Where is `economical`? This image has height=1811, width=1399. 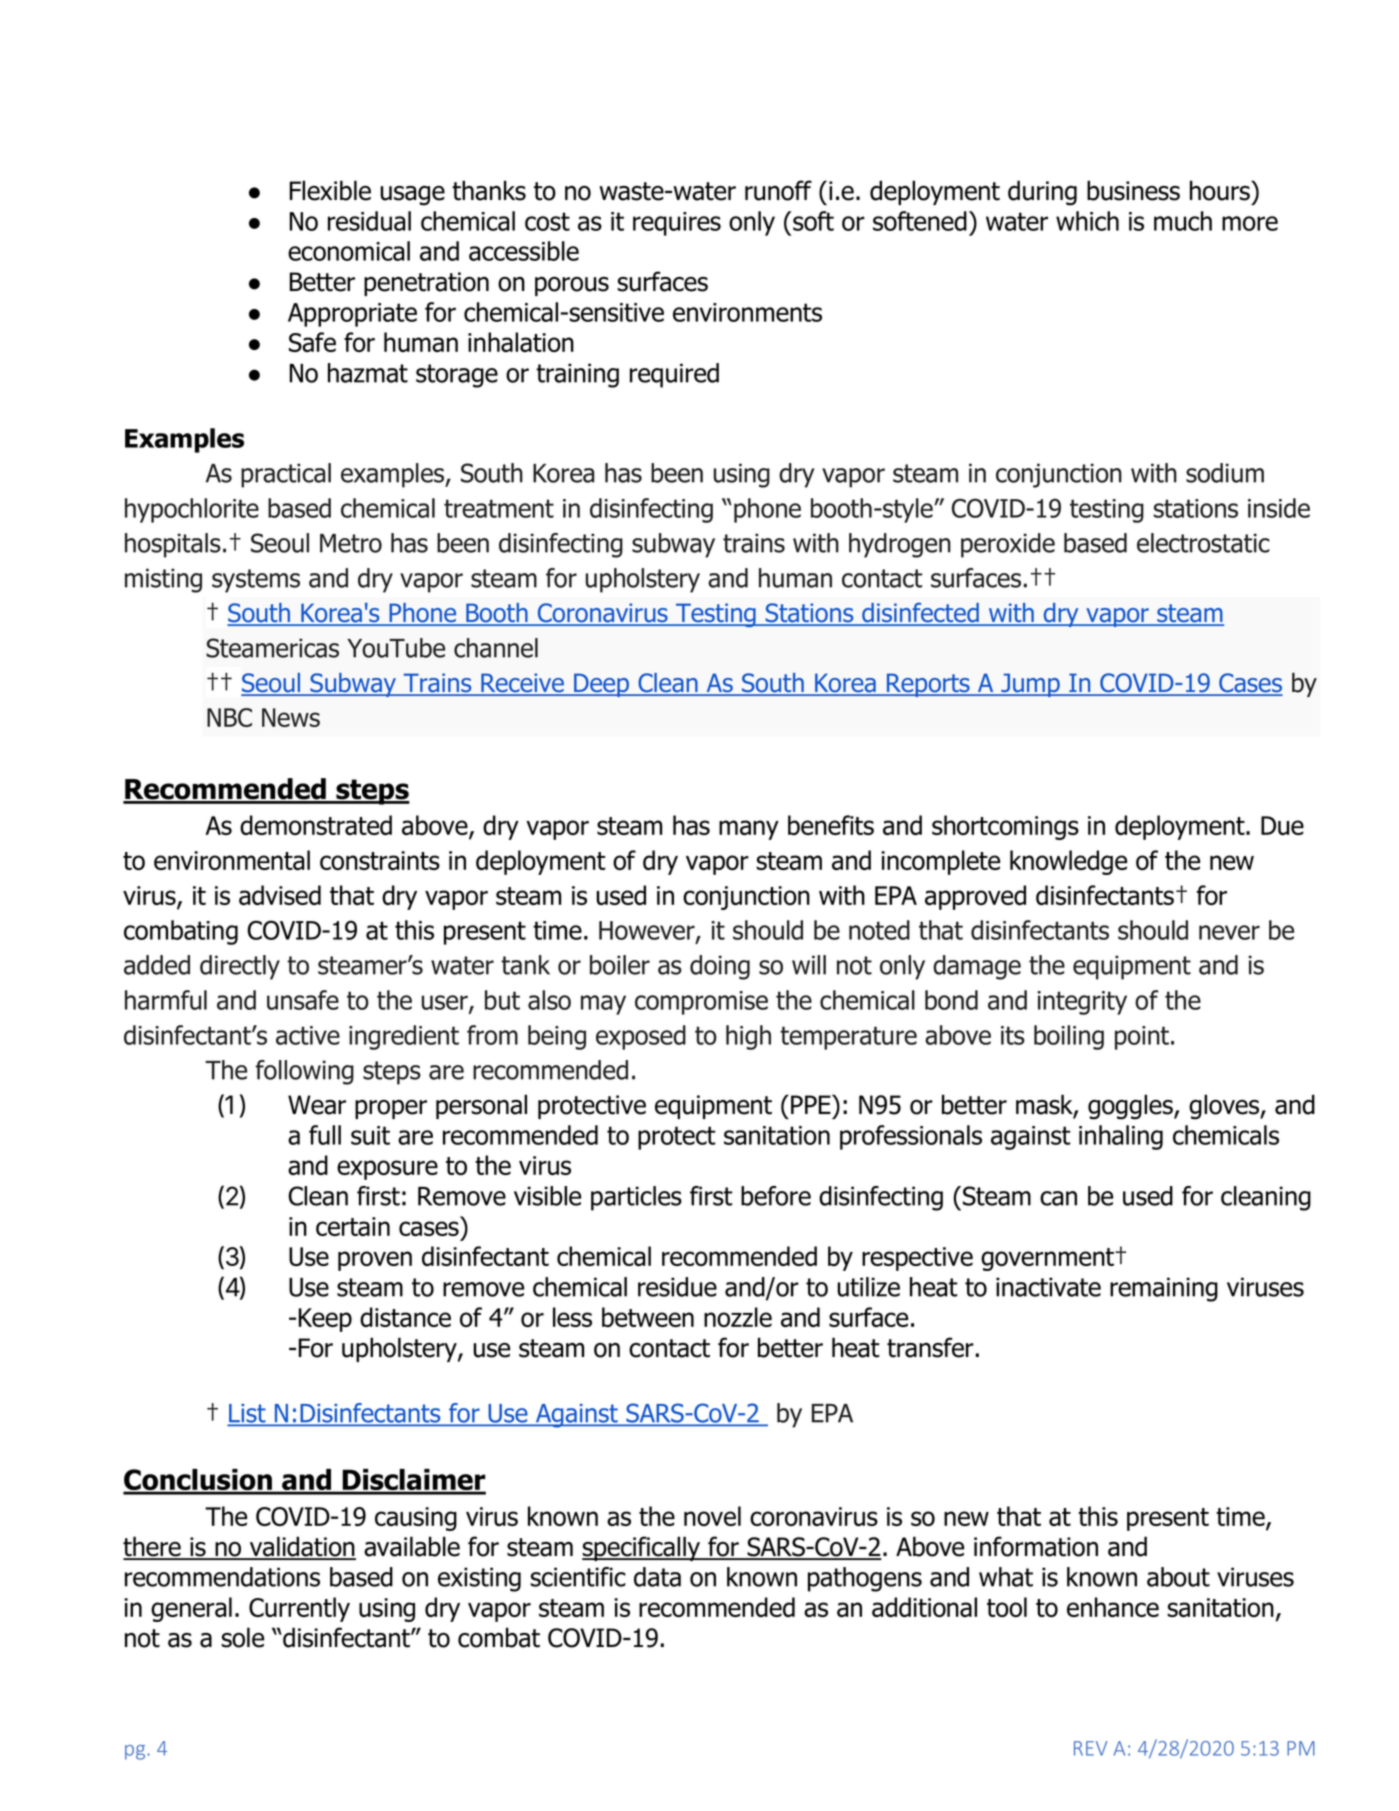 economical is located at coordinates (349, 251).
